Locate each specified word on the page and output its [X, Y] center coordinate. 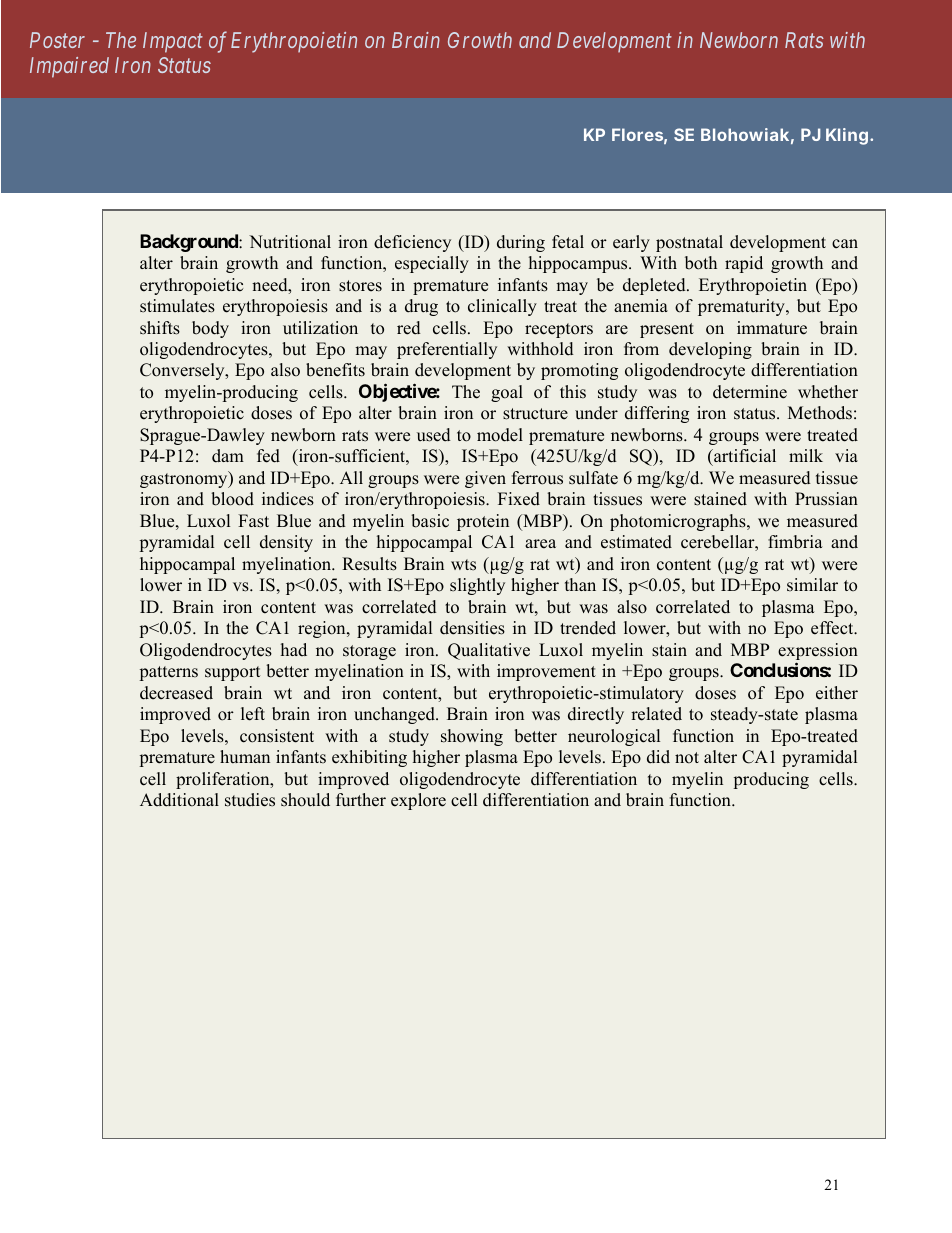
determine [750, 392]
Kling [848, 136]
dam [228, 456]
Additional [179, 800]
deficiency [412, 243]
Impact [173, 42]
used [434, 435]
